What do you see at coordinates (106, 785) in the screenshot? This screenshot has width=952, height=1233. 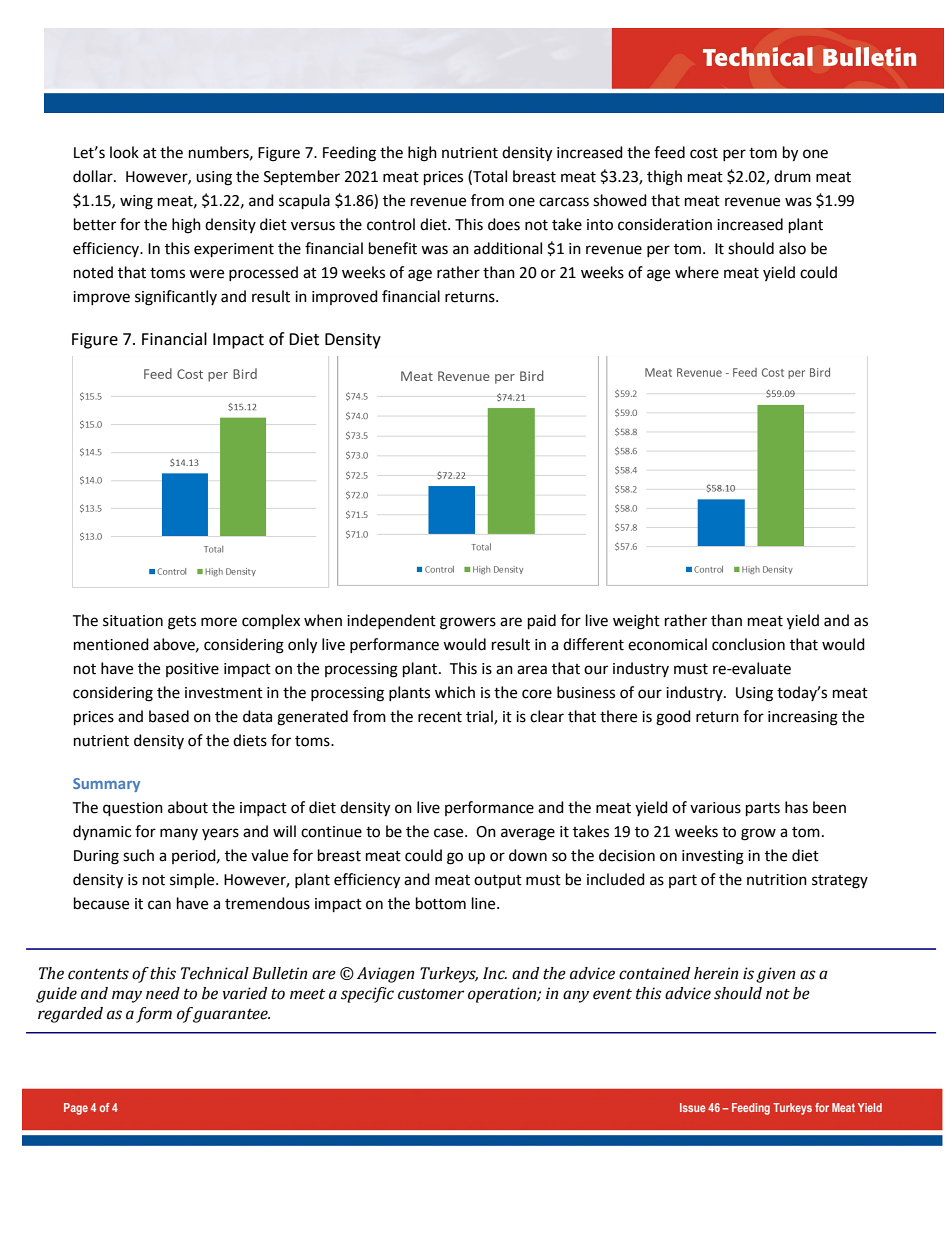 I see `Summary` at bounding box center [106, 785].
